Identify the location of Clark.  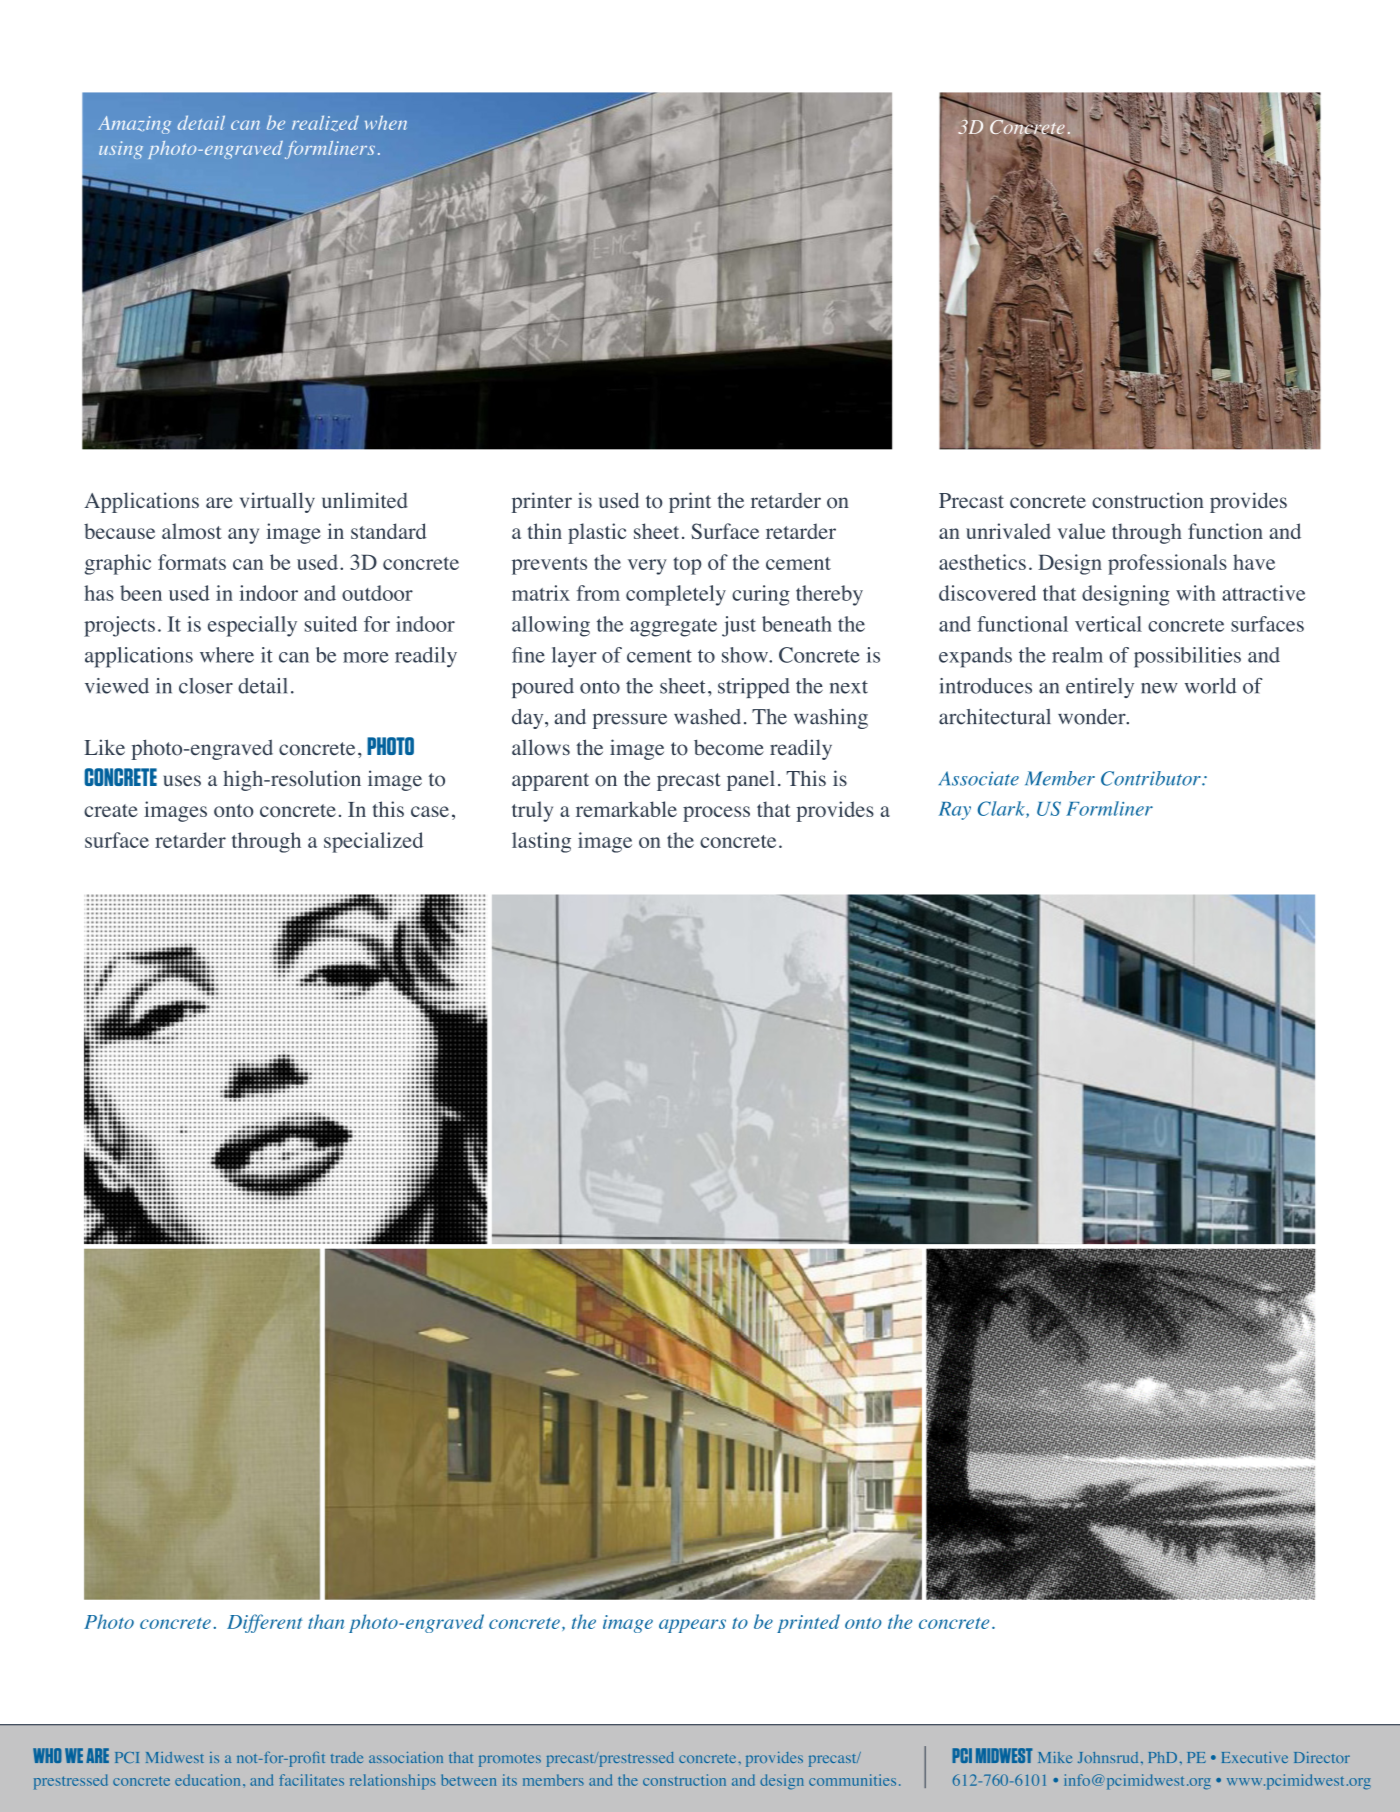
(1002, 809).
